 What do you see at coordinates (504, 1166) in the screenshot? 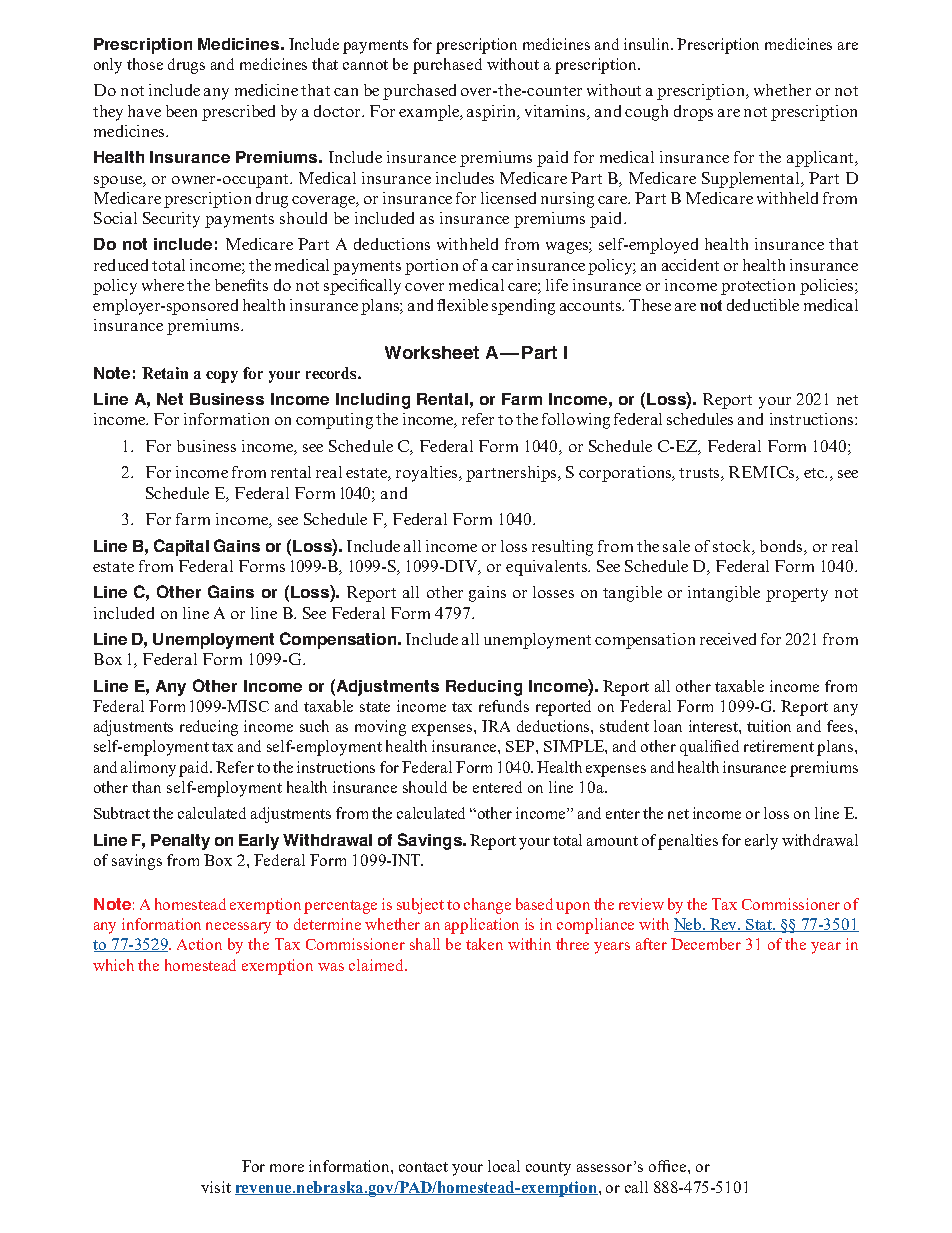
I see `local` at bounding box center [504, 1166].
